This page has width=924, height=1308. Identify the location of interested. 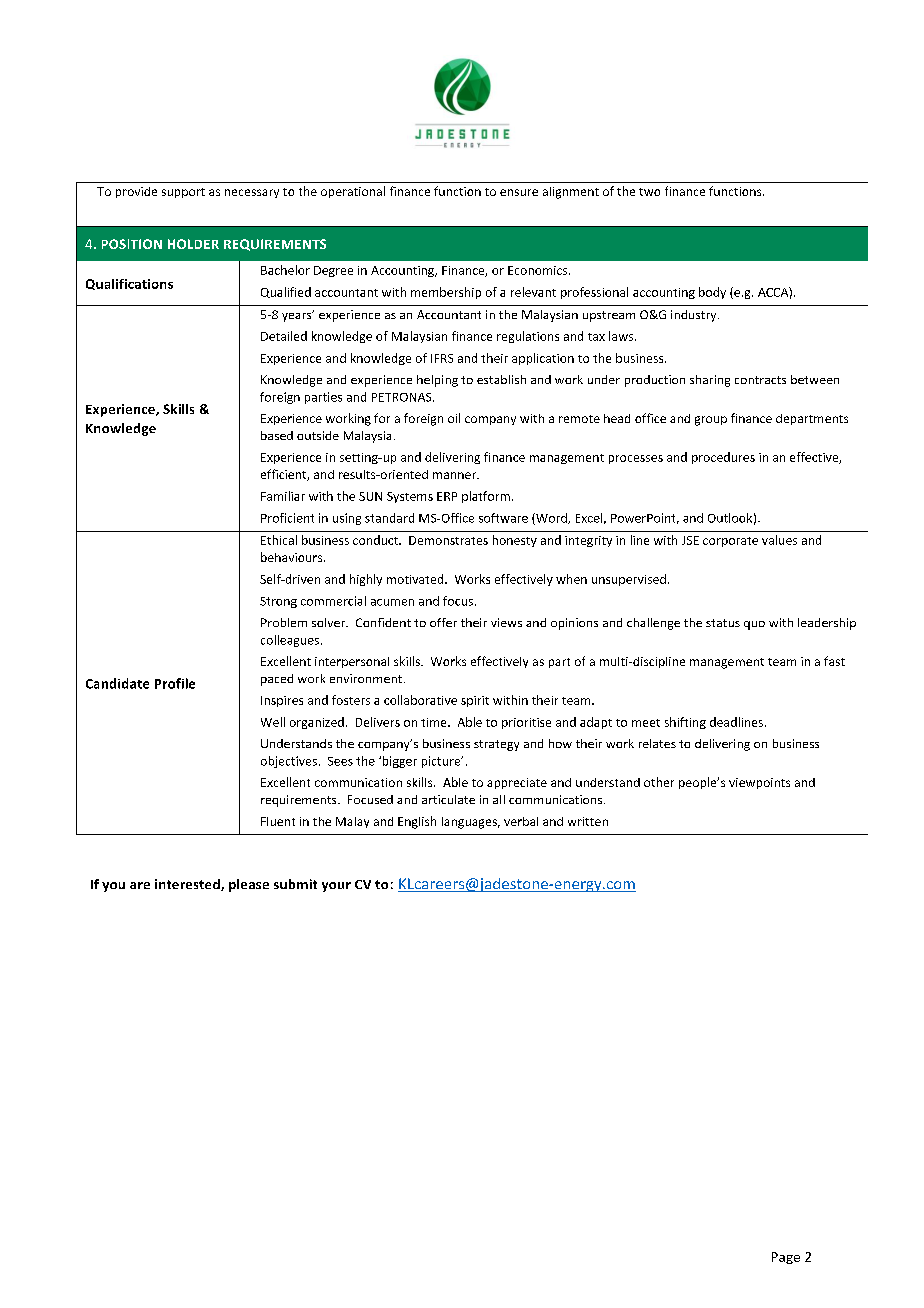
(188, 885).
